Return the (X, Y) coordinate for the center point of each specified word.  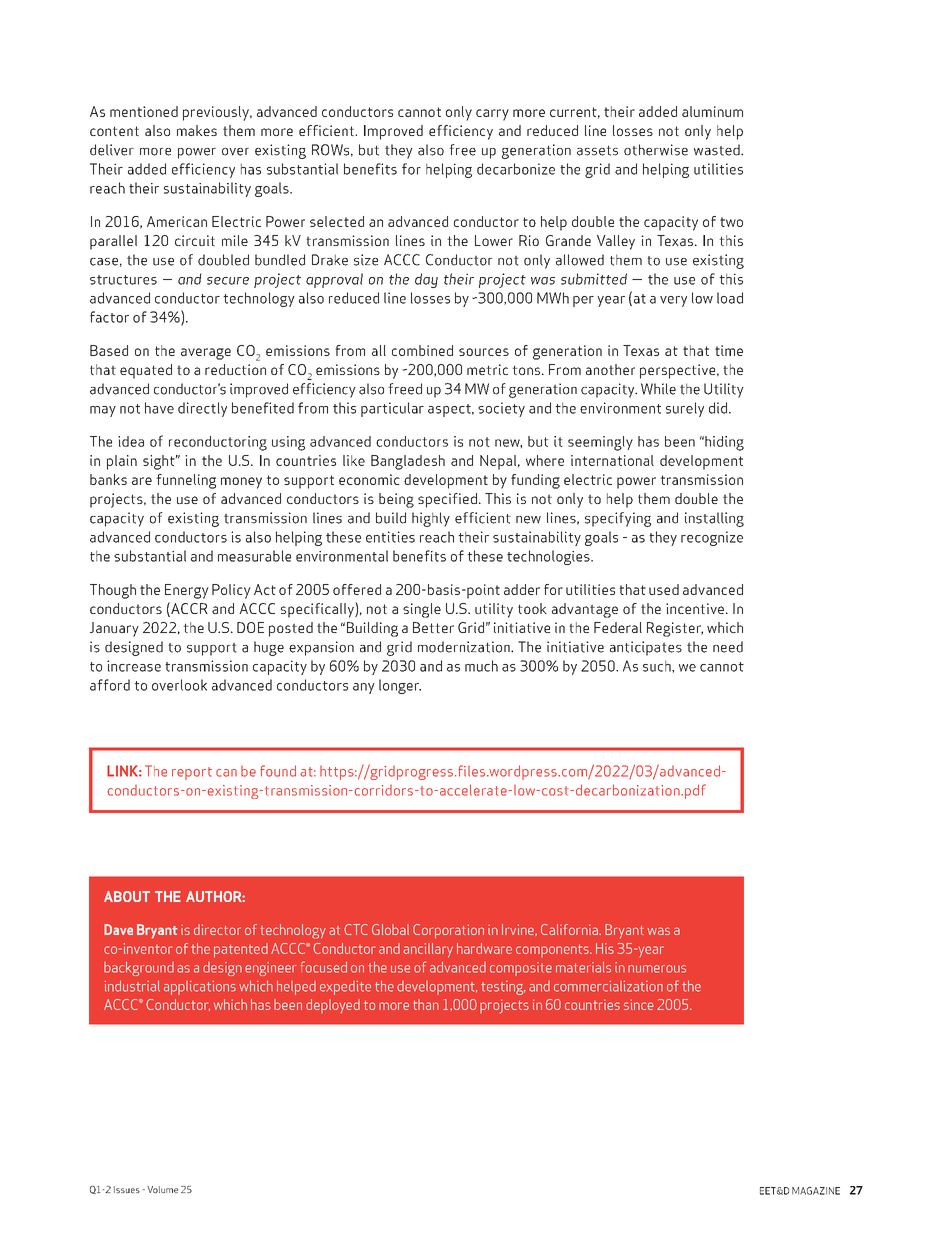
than (426, 1004)
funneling (186, 481)
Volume (162, 1189)
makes (197, 130)
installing (714, 519)
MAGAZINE (816, 1191)
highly (431, 519)
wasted (718, 150)
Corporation (448, 931)
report (192, 773)
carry (492, 115)
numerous (657, 969)
